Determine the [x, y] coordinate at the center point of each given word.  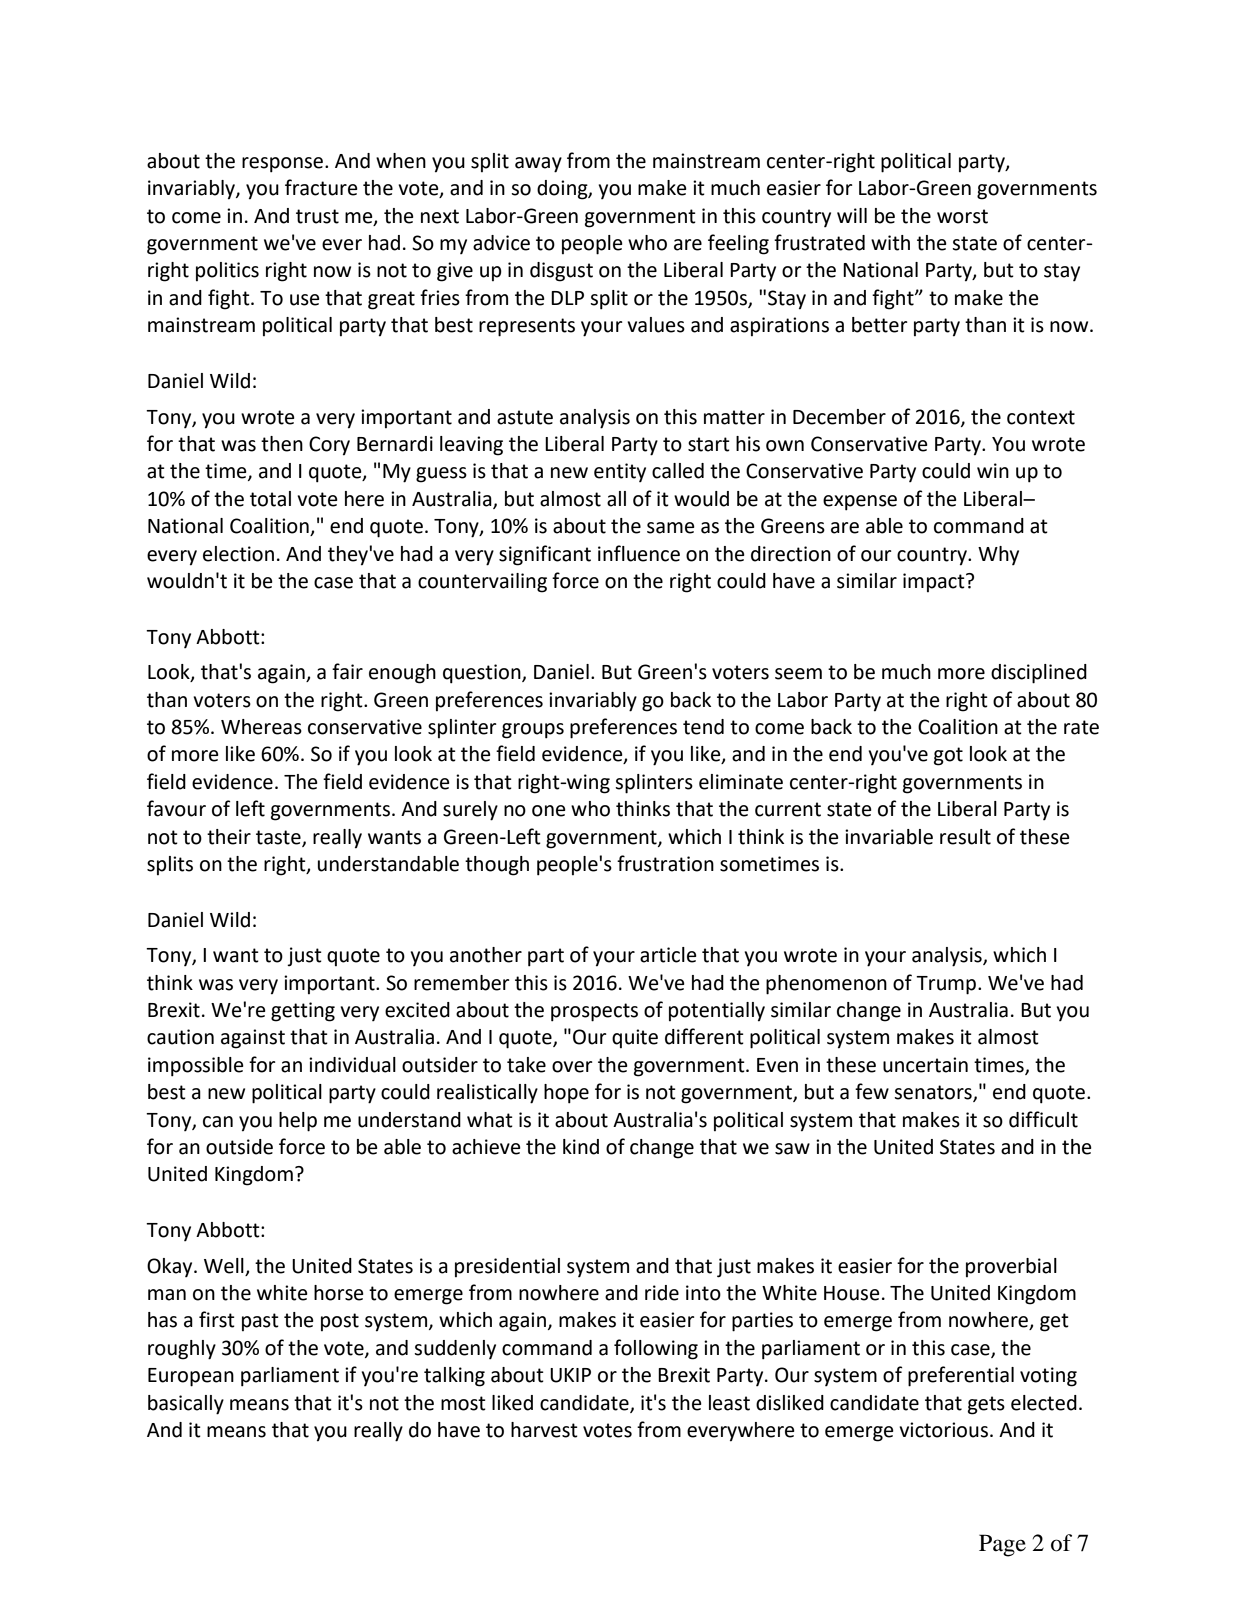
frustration [665, 863]
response [284, 165]
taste [279, 838]
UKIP [570, 1375]
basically [186, 1405]
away [538, 165]
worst [962, 216]
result [965, 837]
